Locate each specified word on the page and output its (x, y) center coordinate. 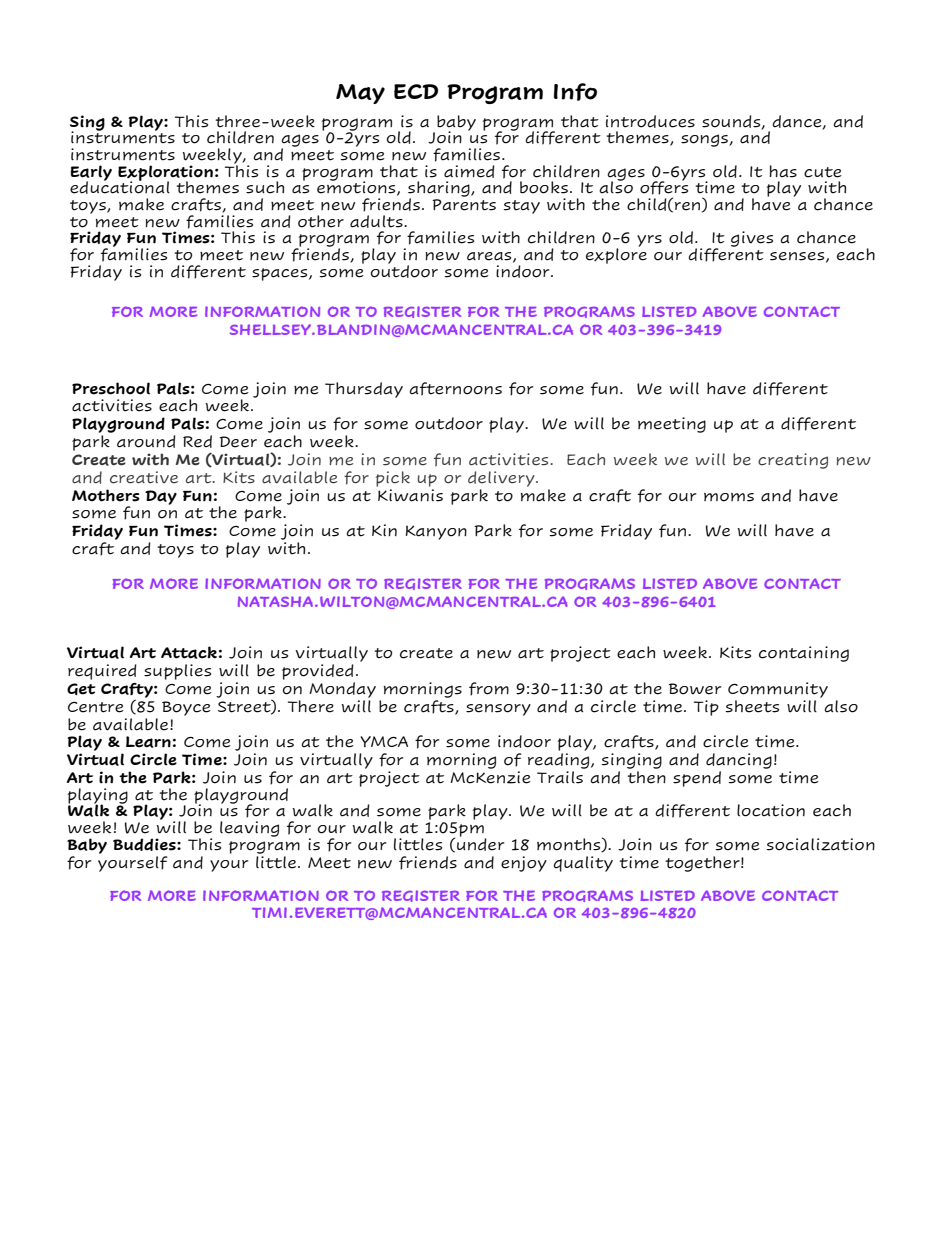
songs (705, 140)
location (771, 810)
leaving (249, 829)
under (480, 843)
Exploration (165, 174)
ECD (416, 91)
